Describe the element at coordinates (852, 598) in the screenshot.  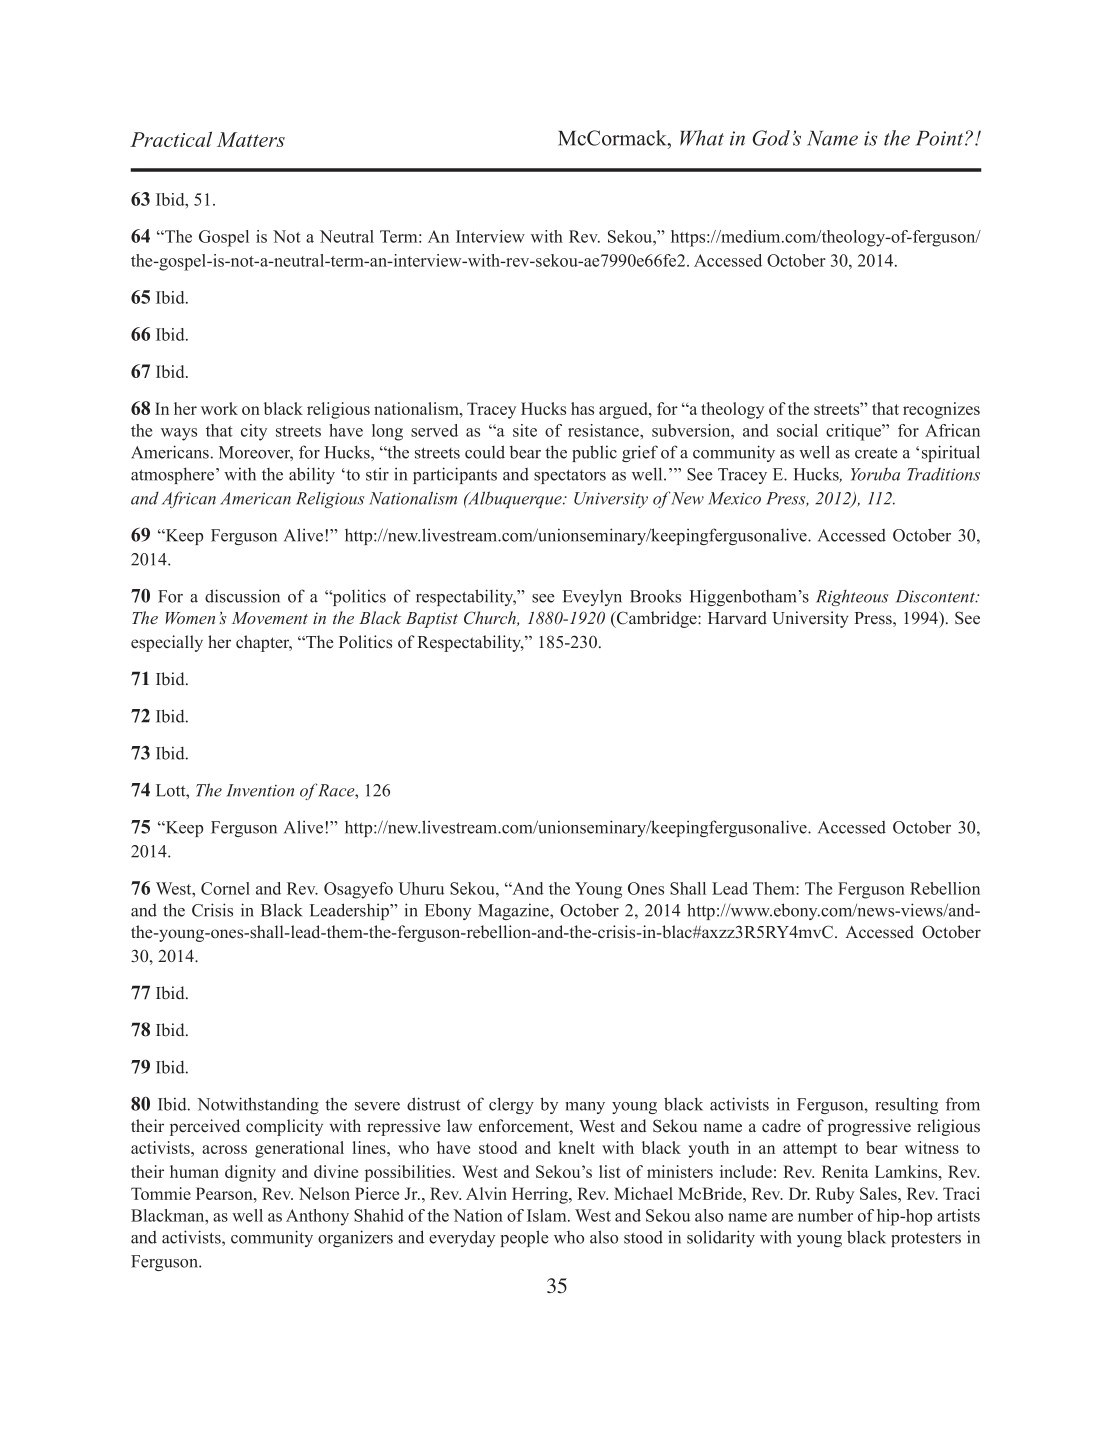
I see `Righteous` at that location.
